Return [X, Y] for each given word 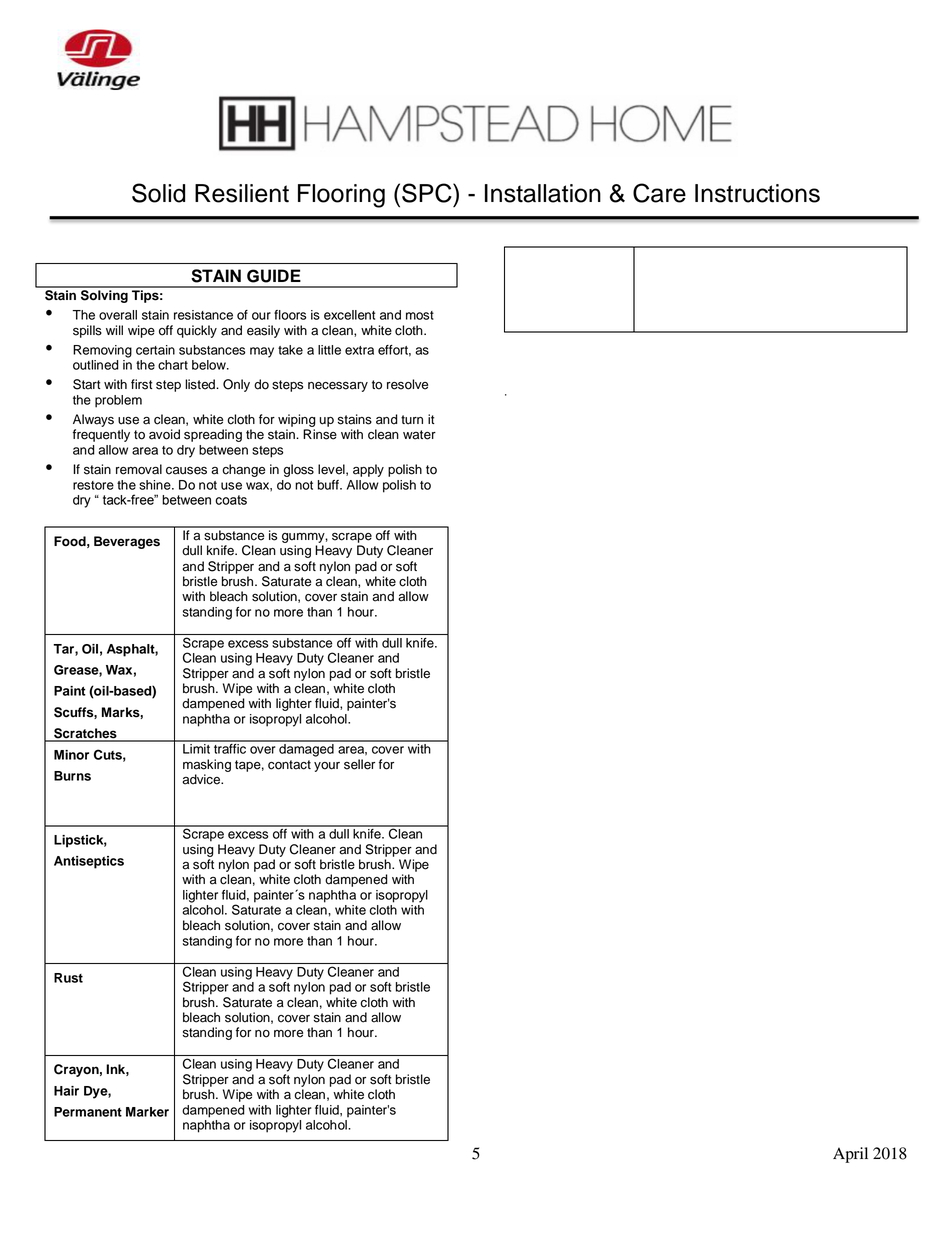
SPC [428, 193]
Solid [158, 193]
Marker [147, 1112]
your [327, 767]
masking [207, 765]
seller [359, 764]
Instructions [757, 193]
